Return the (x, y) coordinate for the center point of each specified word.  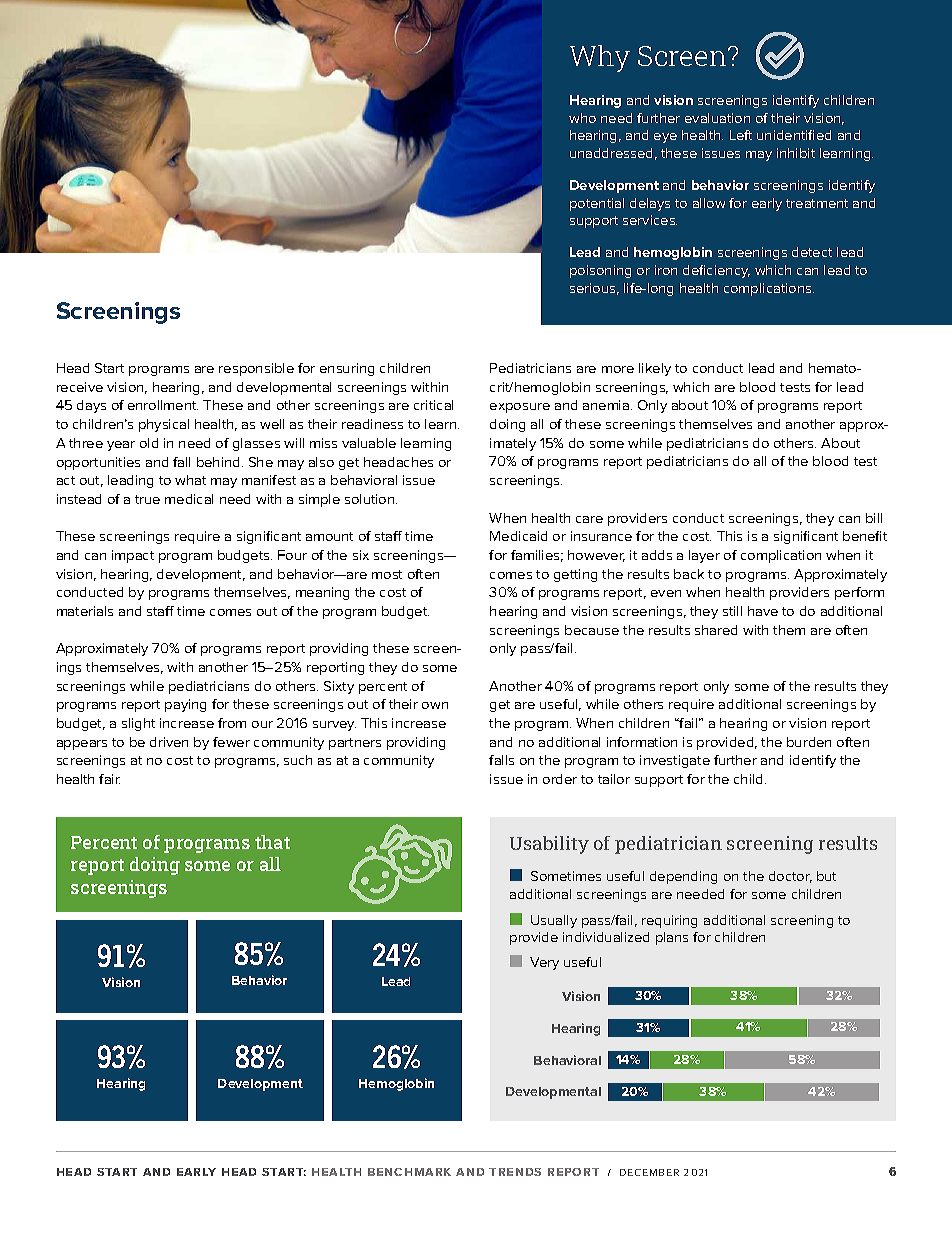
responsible (256, 369)
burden (809, 742)
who (582, 118)
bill (874, 518)
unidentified (794, 135)
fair (109, 779)
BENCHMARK (409, 1172)
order (560, 779)
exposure (520, 408)
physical (164, 425)
